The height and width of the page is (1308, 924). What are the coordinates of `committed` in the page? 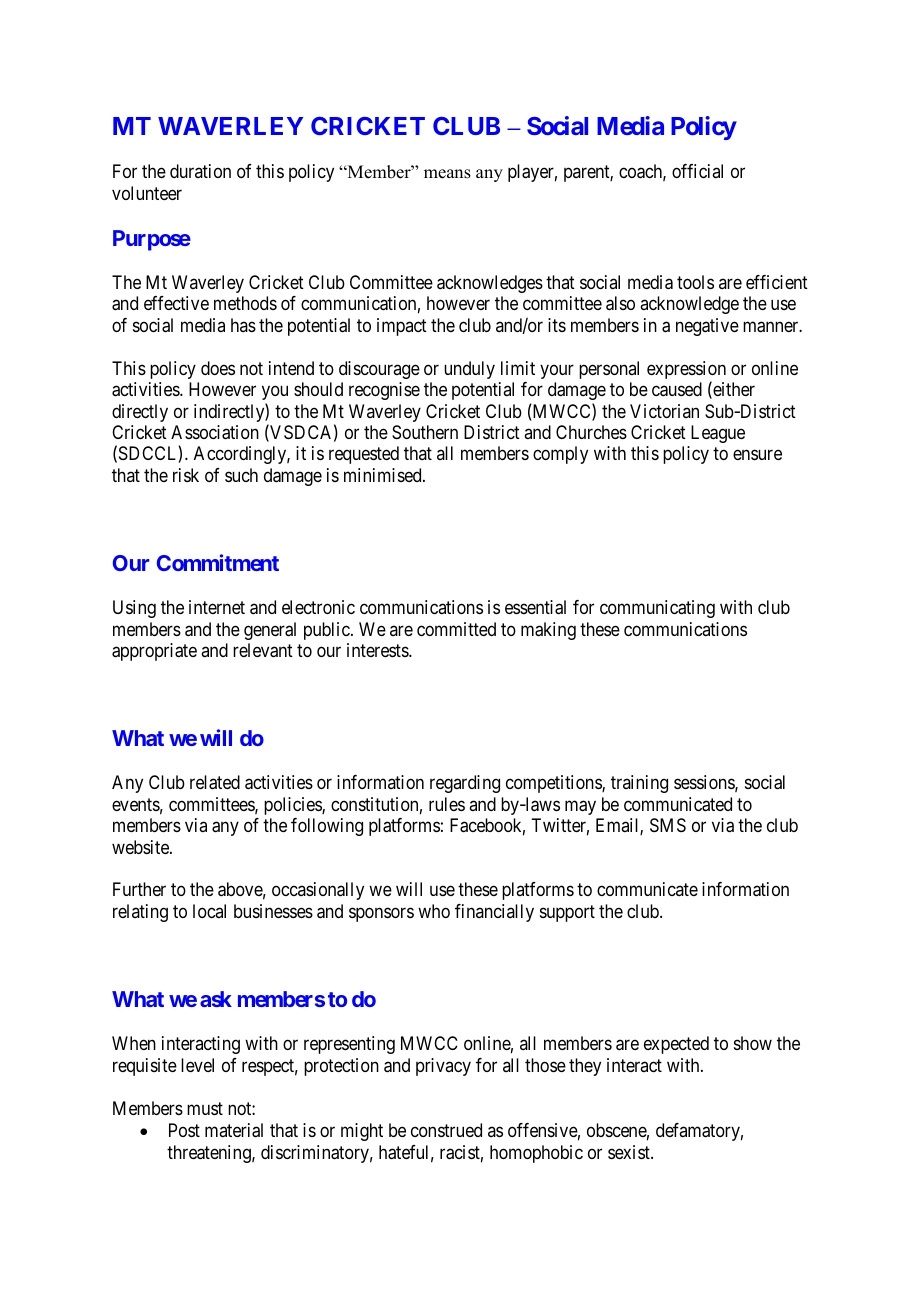 It's located at (456, 629).
